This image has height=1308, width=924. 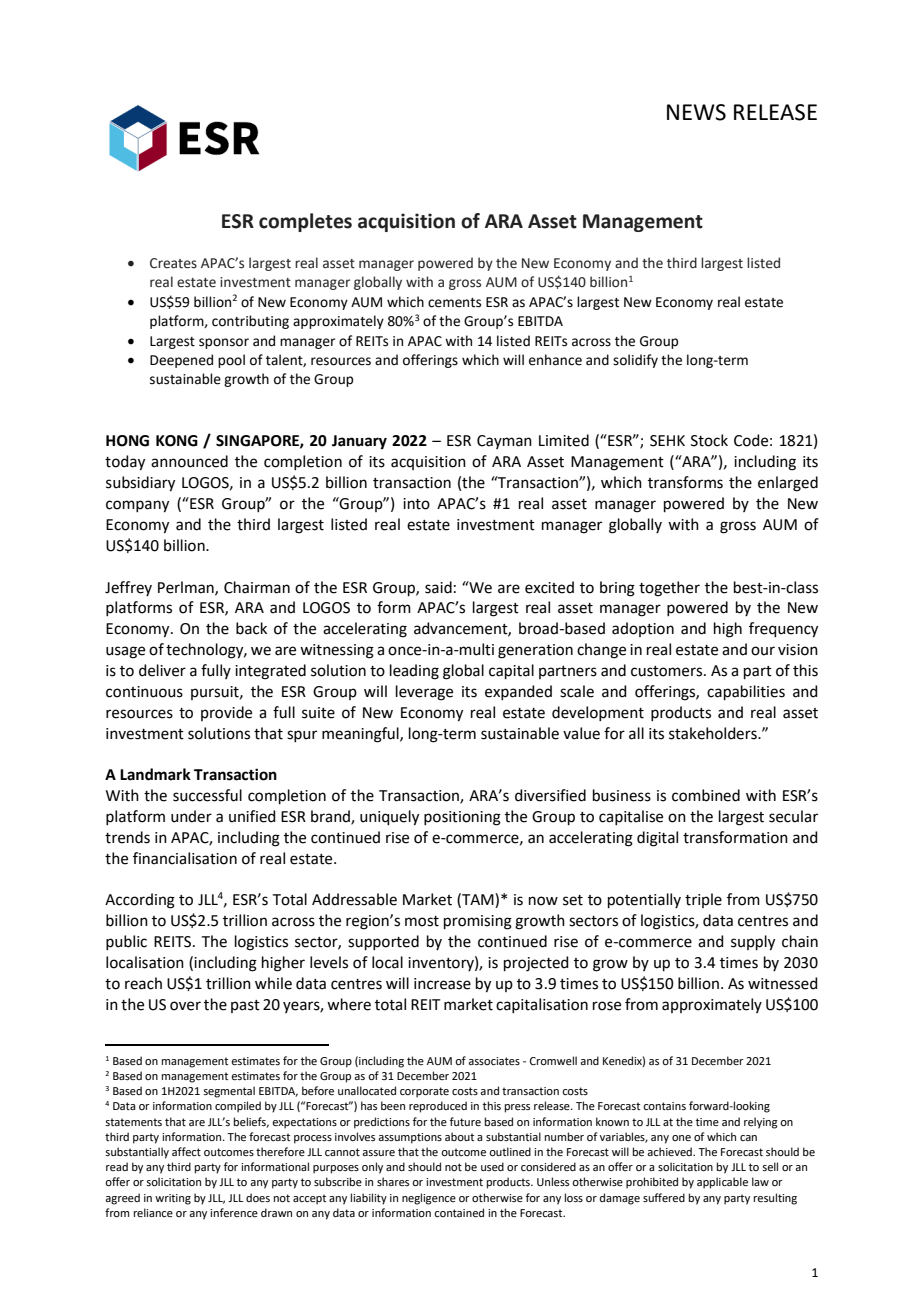 I want to click on leading, so click(x=414, y=672).
